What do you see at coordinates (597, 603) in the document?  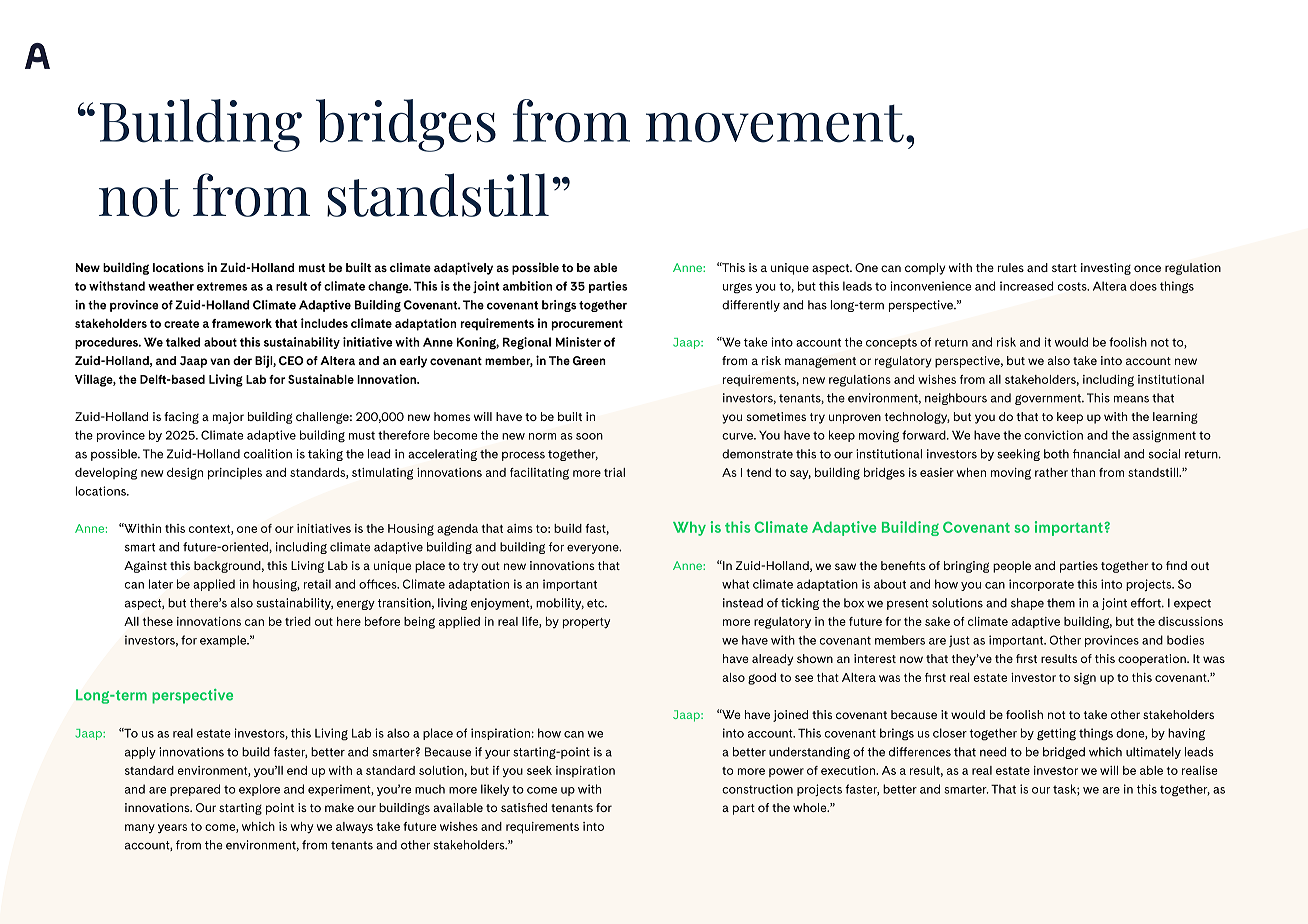 I see `etc` at bounding box center [597, 603].
